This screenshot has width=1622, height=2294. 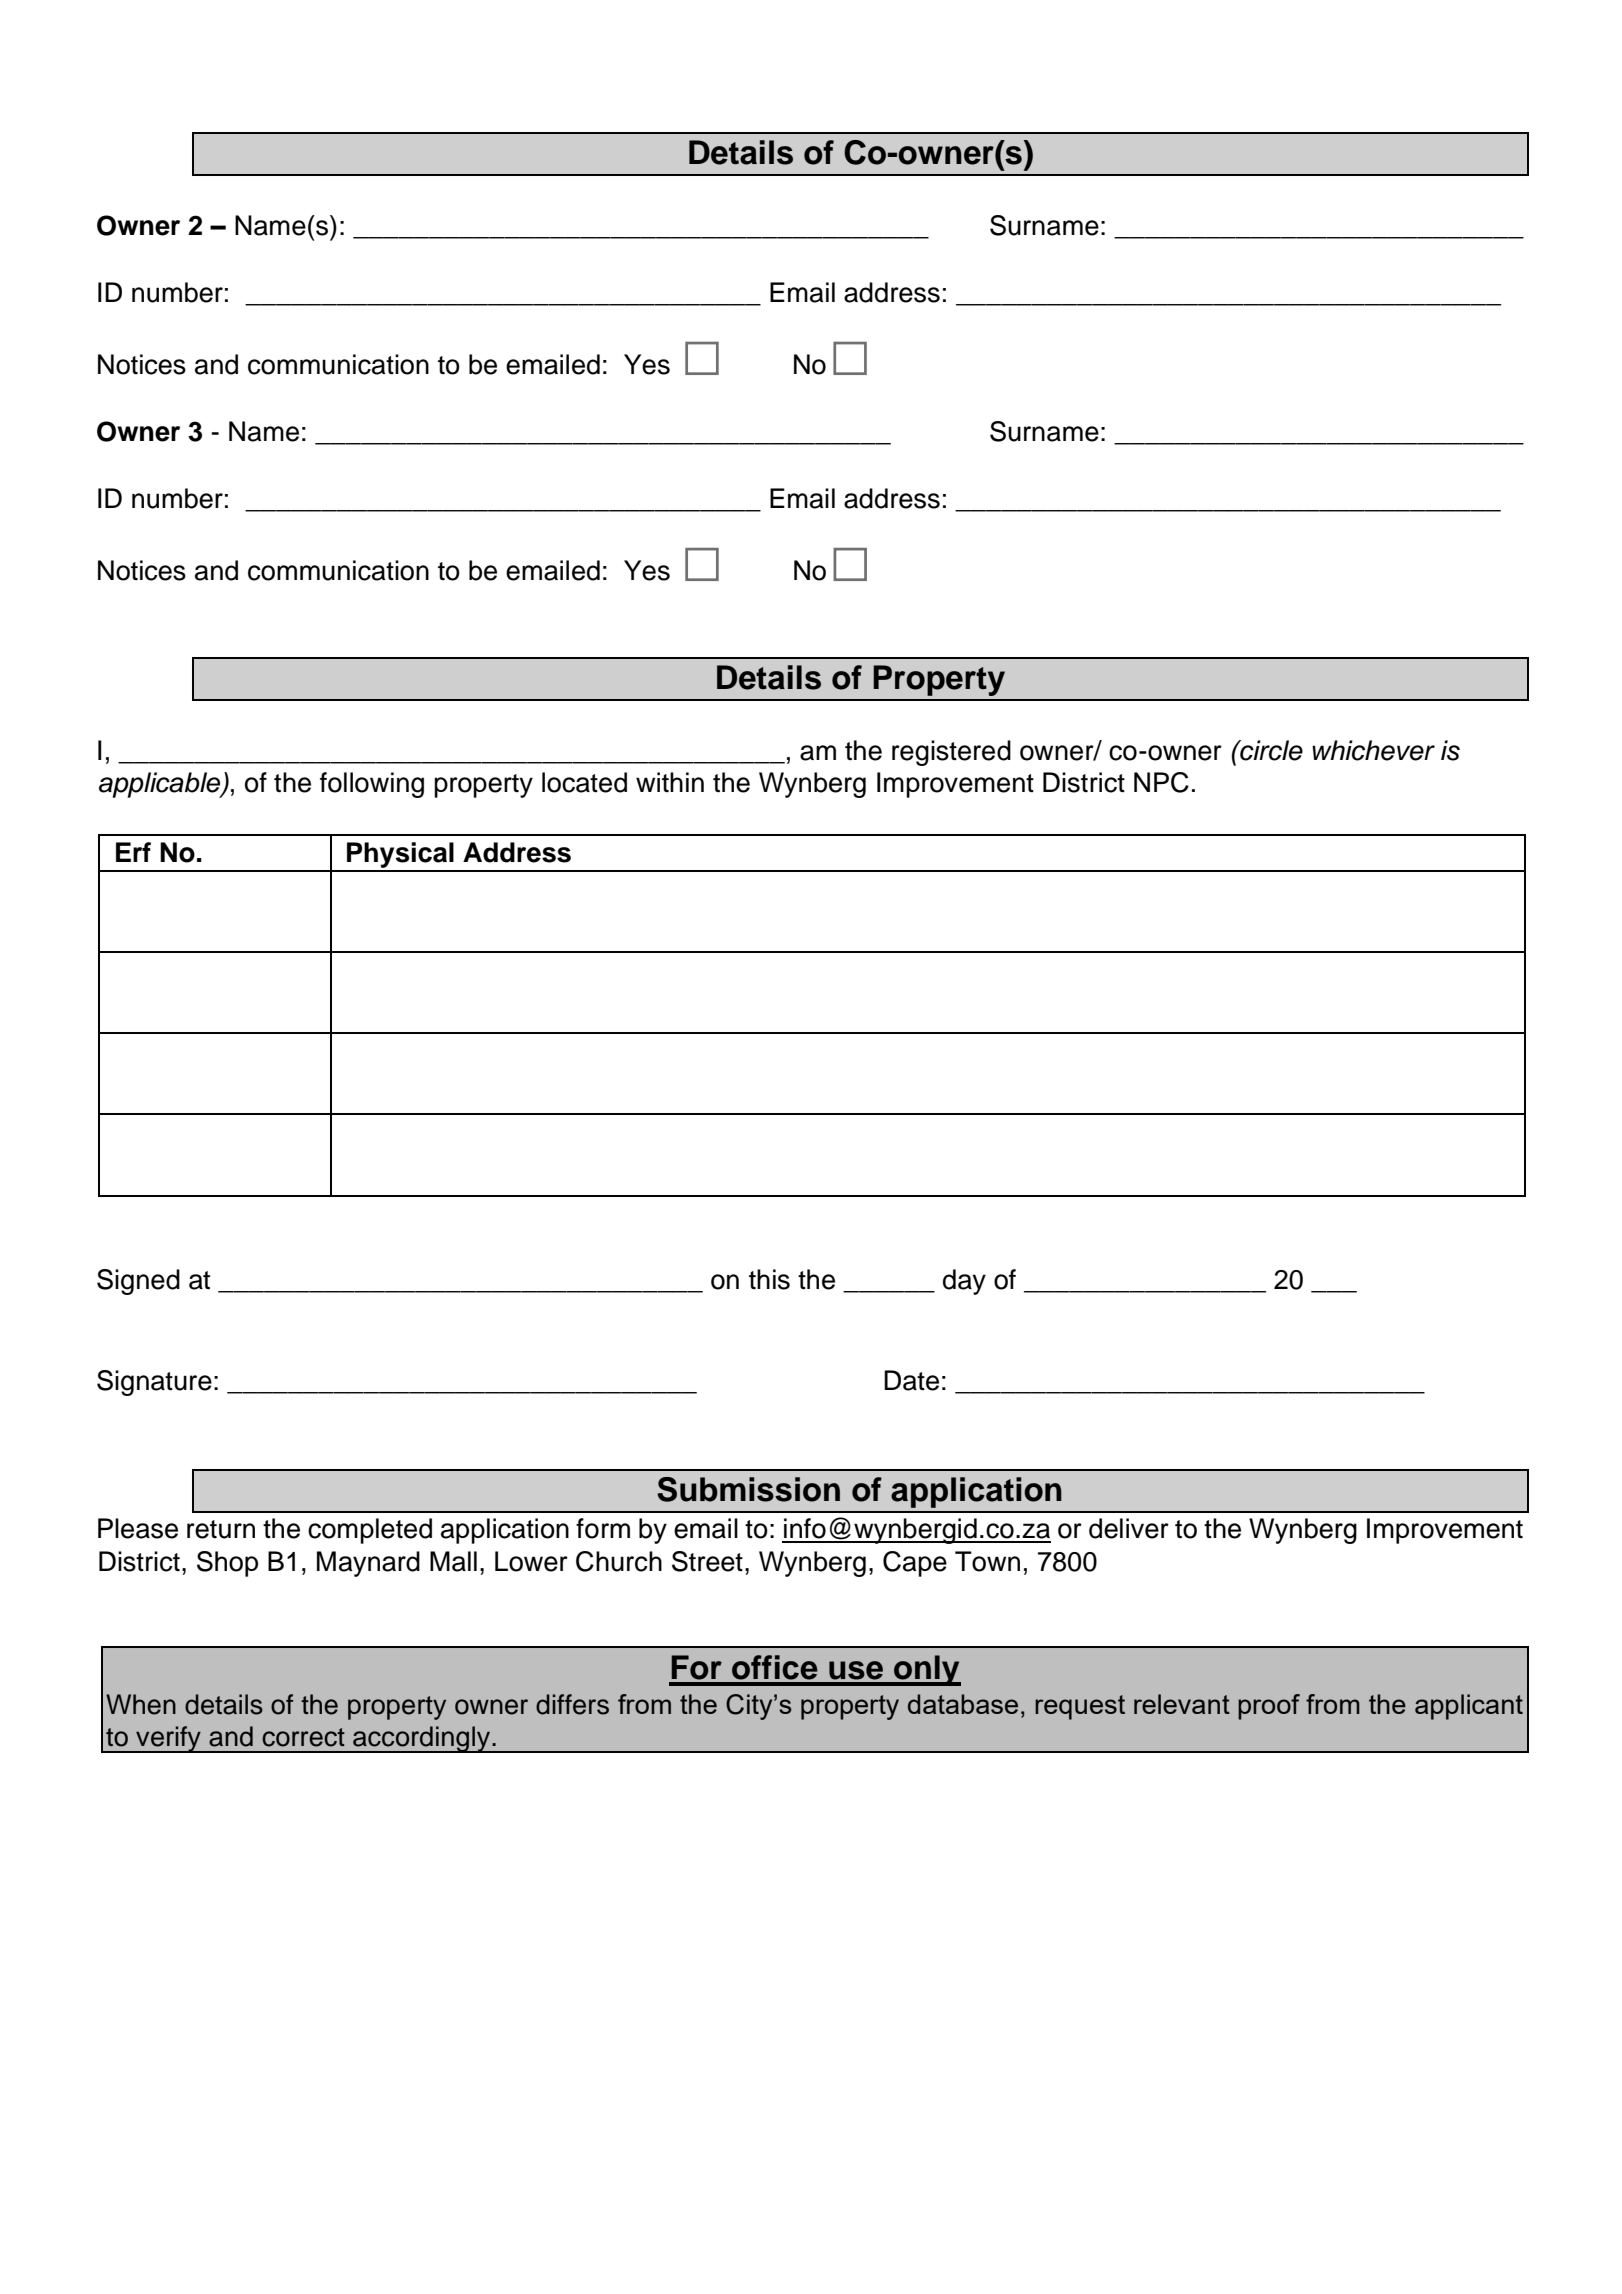 What do you see at coordinates (963, 1704) in the screenshot?
I see `database` at bounding box center [963, 1704].
